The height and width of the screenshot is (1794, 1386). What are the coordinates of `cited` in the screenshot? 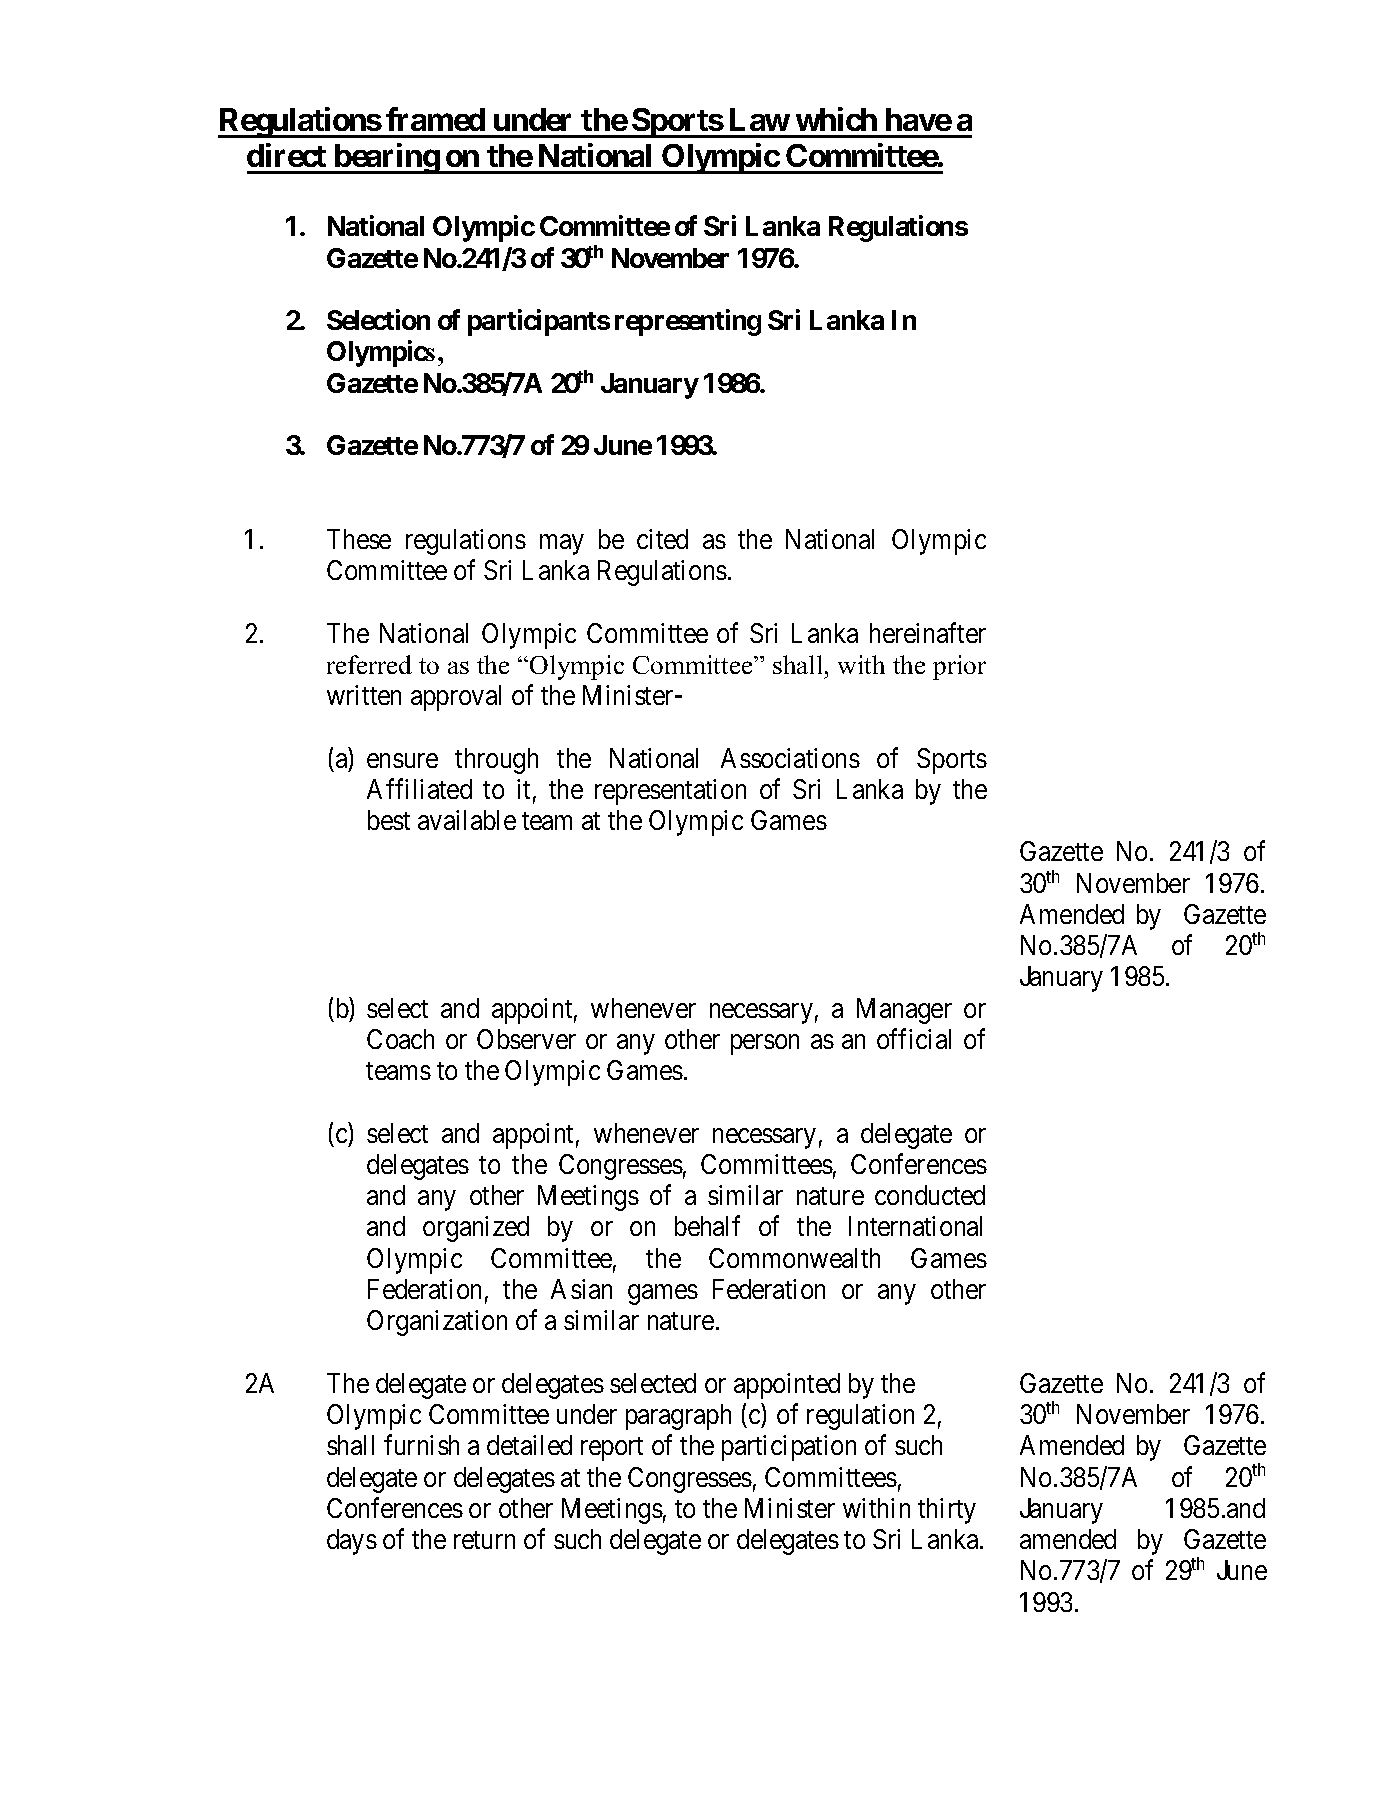 It's located at (662, 539).
